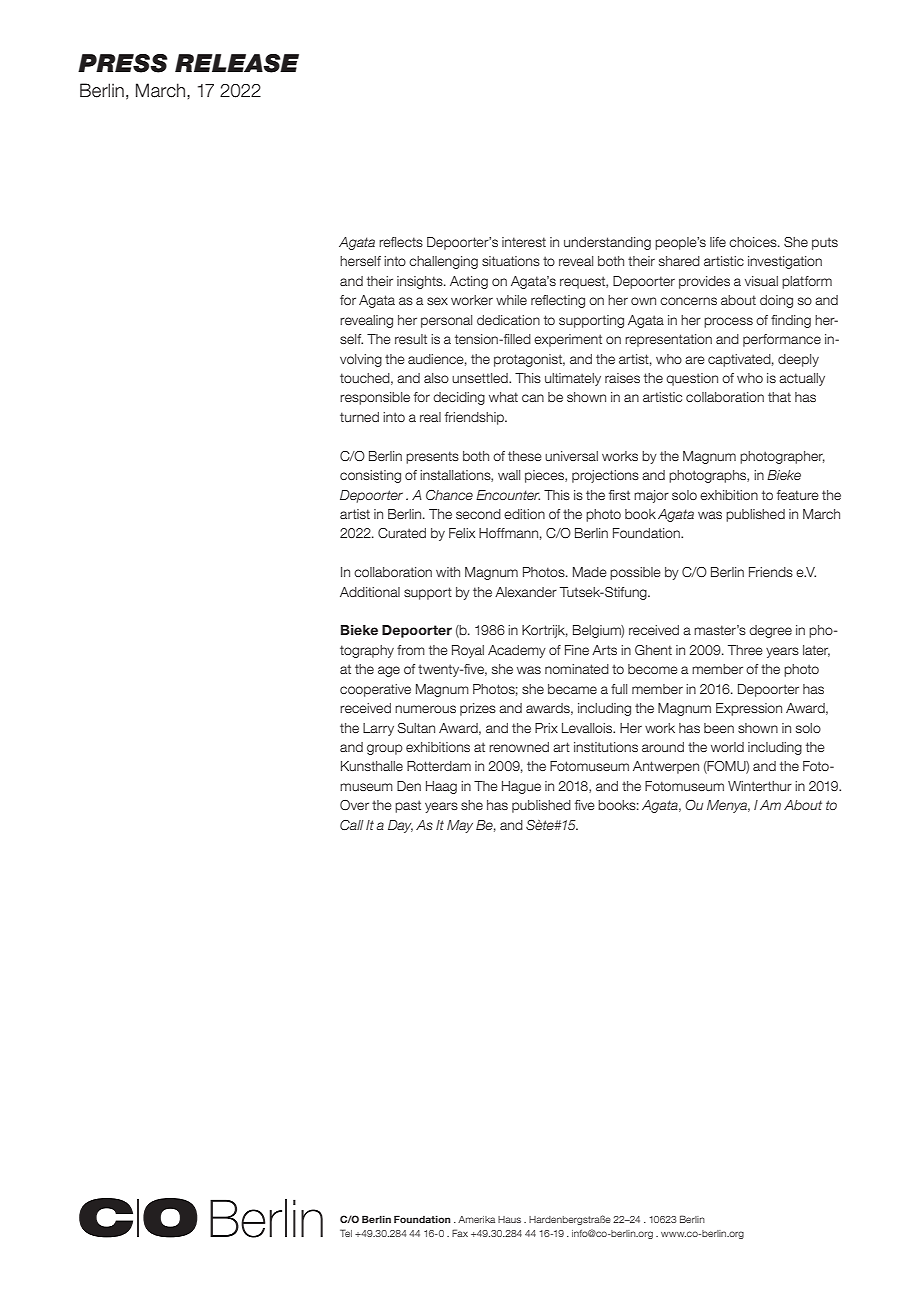 Image resolution: width=924 pixels, height=1308 pixels. I want to click on choices, so click(754, 242).
